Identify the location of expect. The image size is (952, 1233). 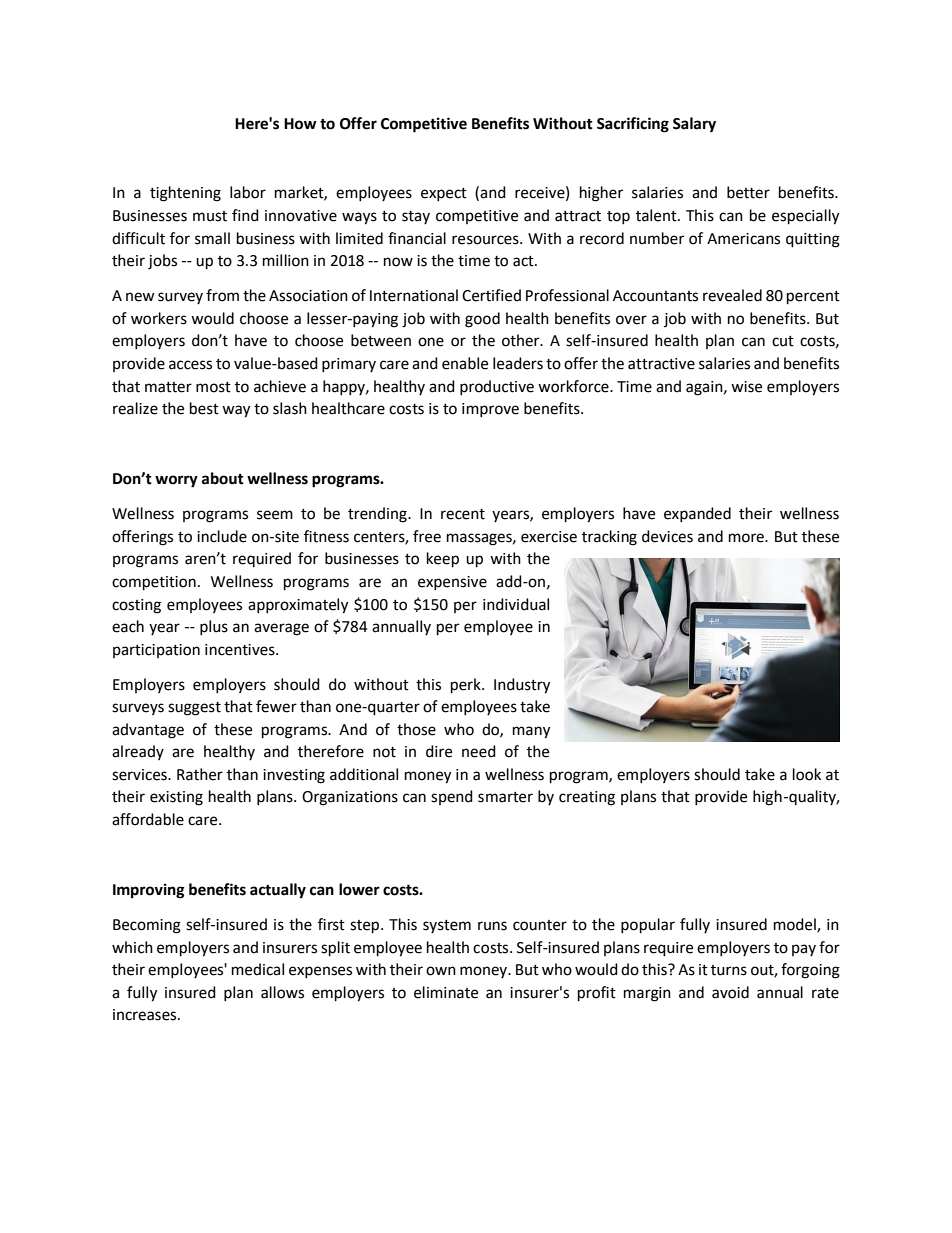
(444, 194).
